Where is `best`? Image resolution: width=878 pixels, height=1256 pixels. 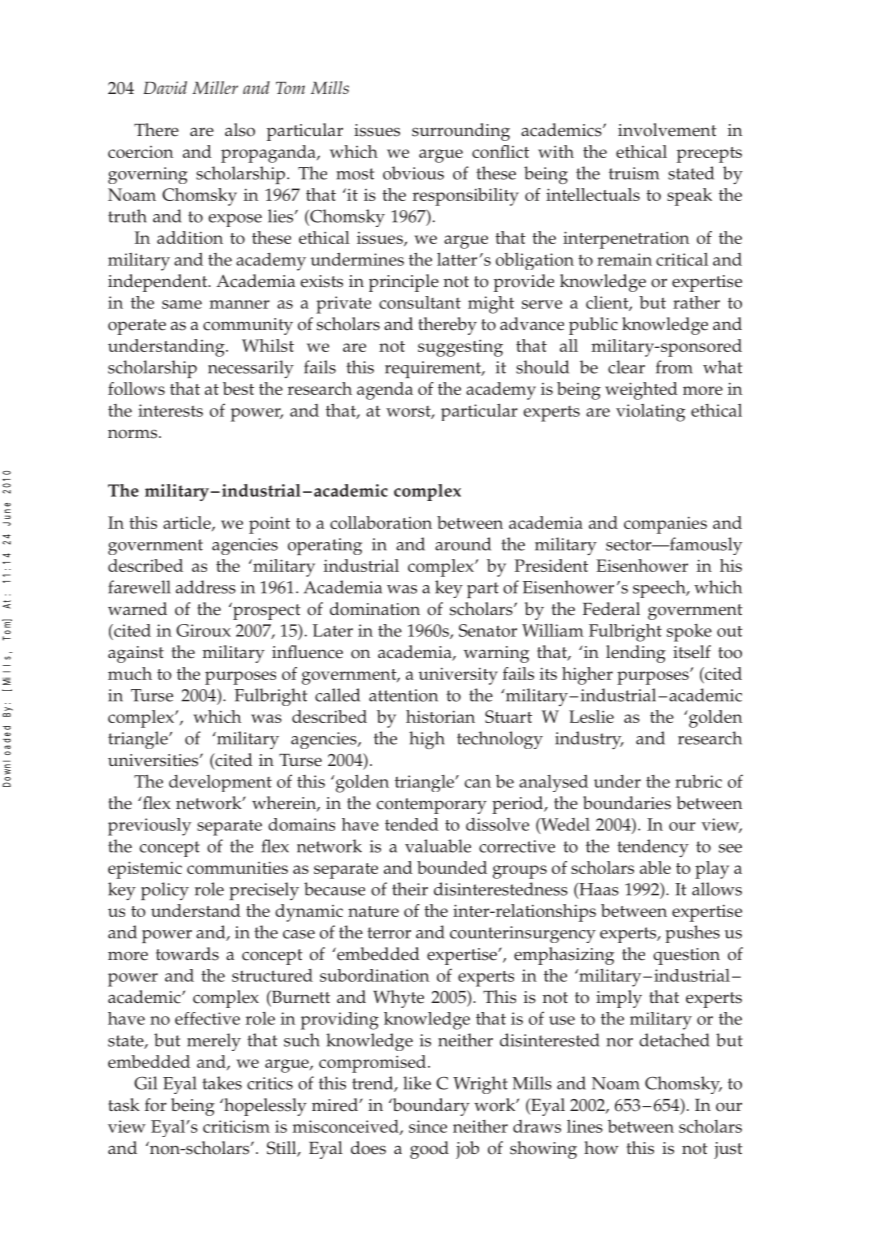
best is located at coordinates (238, 388).
